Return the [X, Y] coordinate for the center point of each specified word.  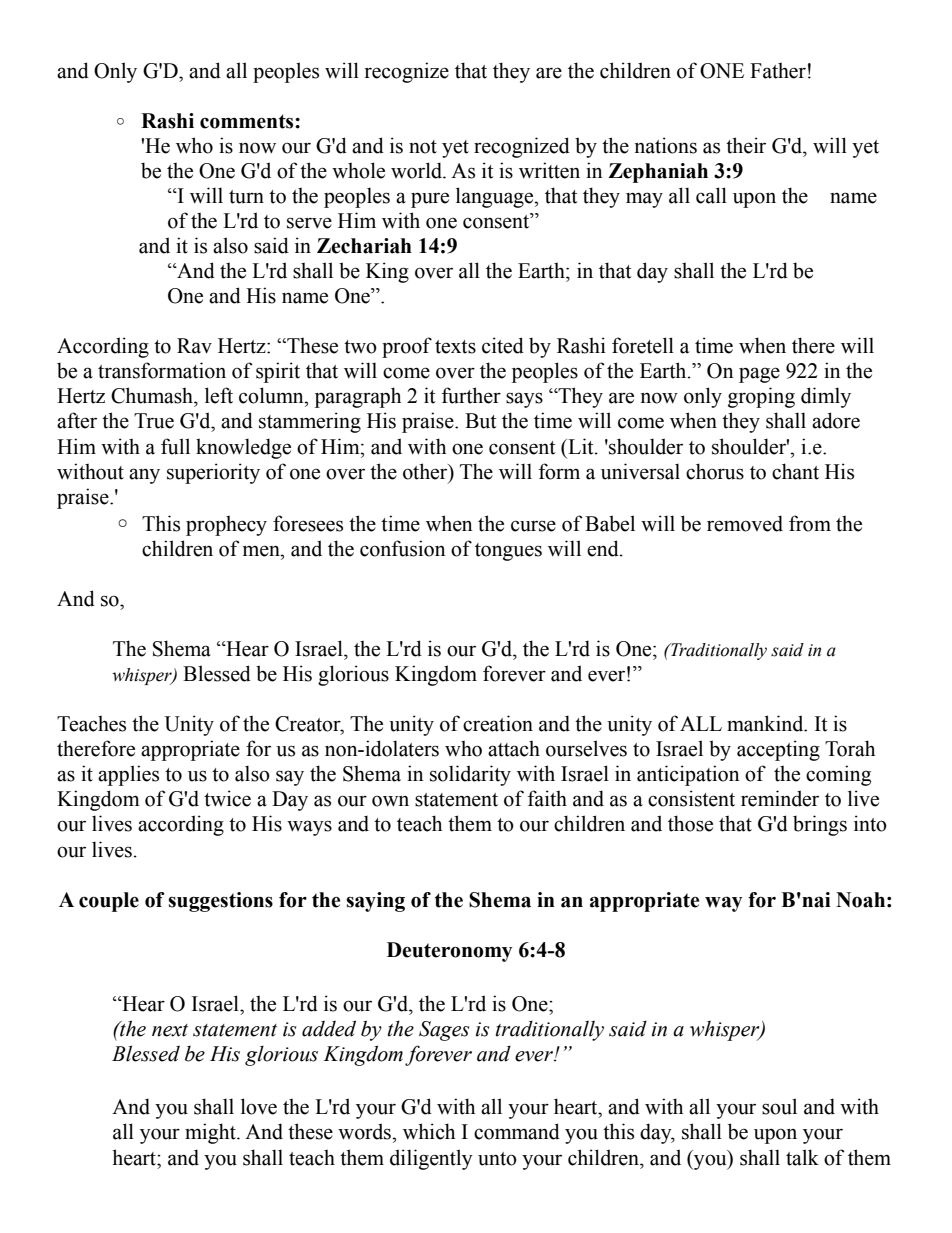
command [517, 1131]
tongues [508, 552]
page [759, 375]
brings [820, 825]
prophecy [226, 525]
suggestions [220, 902]
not [423, 147]
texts [455, 347]
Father [778, 70]
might [211, 1133]
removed [745, 523]
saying [375, 902]
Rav [194, 346]
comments [248, 121]
